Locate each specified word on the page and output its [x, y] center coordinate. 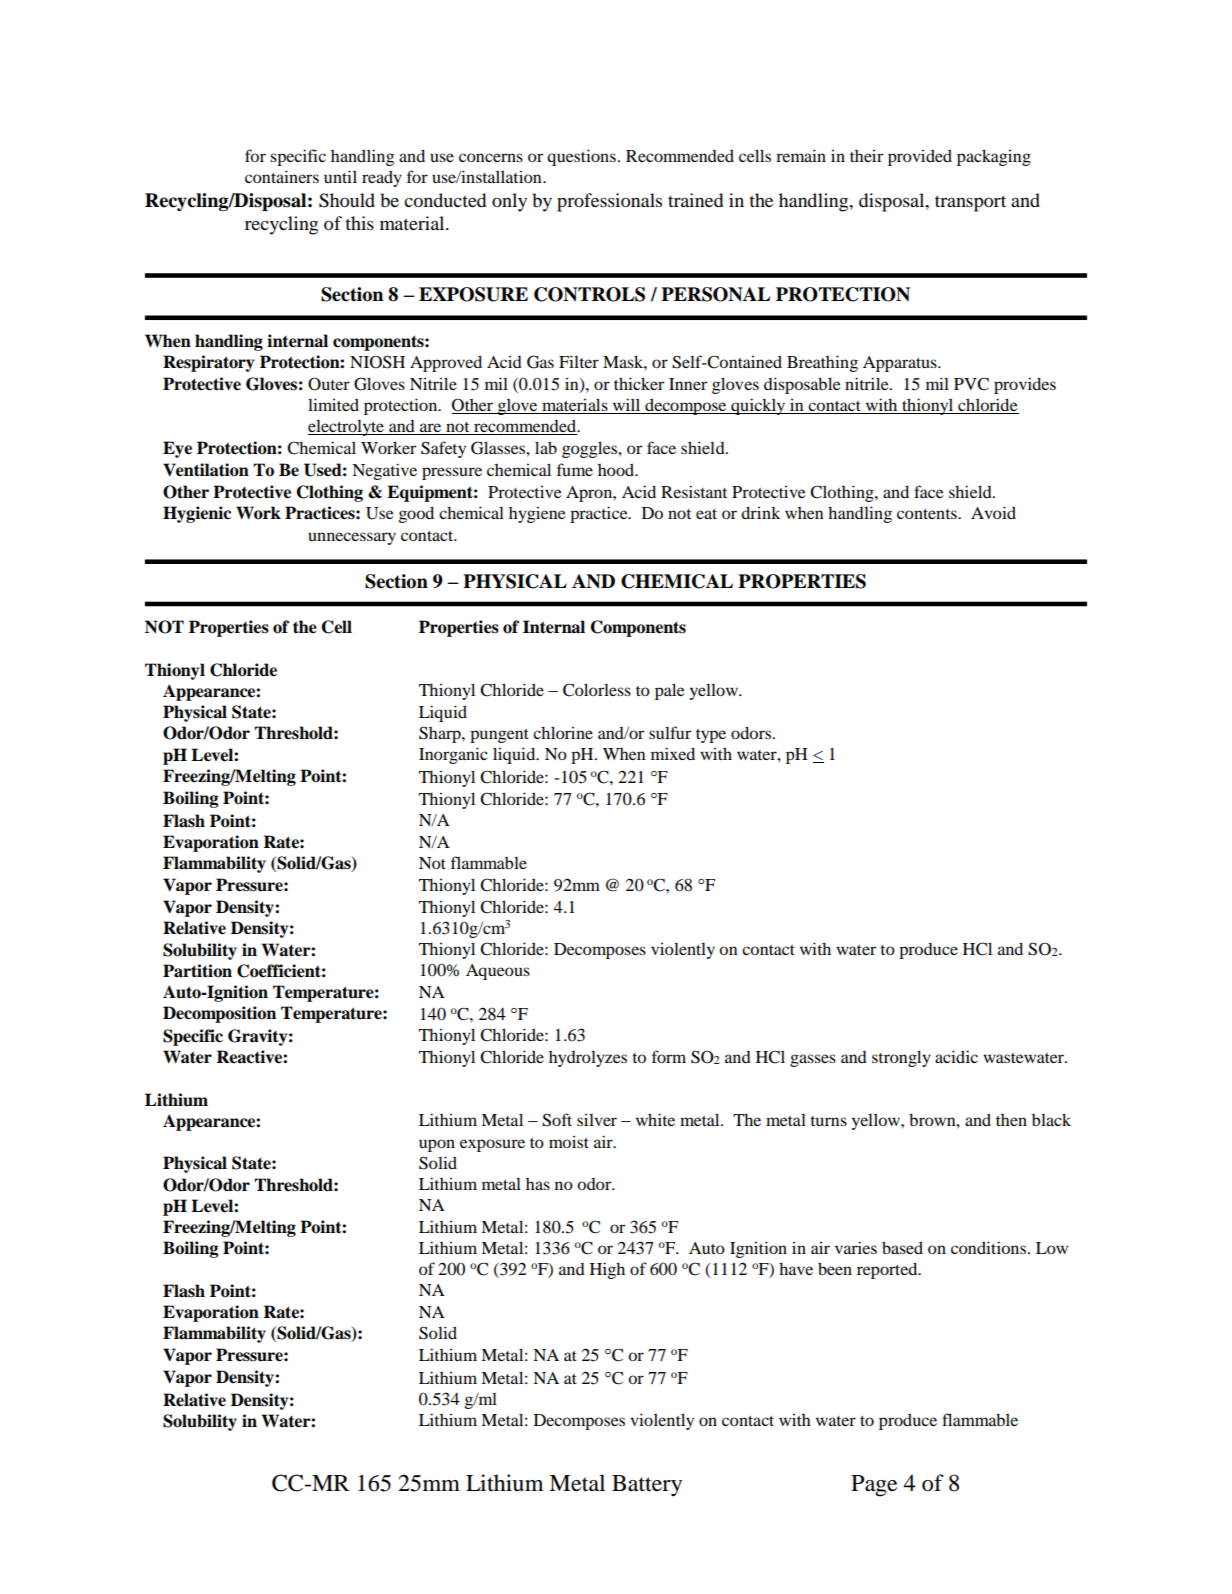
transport [970, 203]
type [711, 736]
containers [282, 176]
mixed [673, 753]
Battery [647, 1486]
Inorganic [453, 755]
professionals [609, 202]
